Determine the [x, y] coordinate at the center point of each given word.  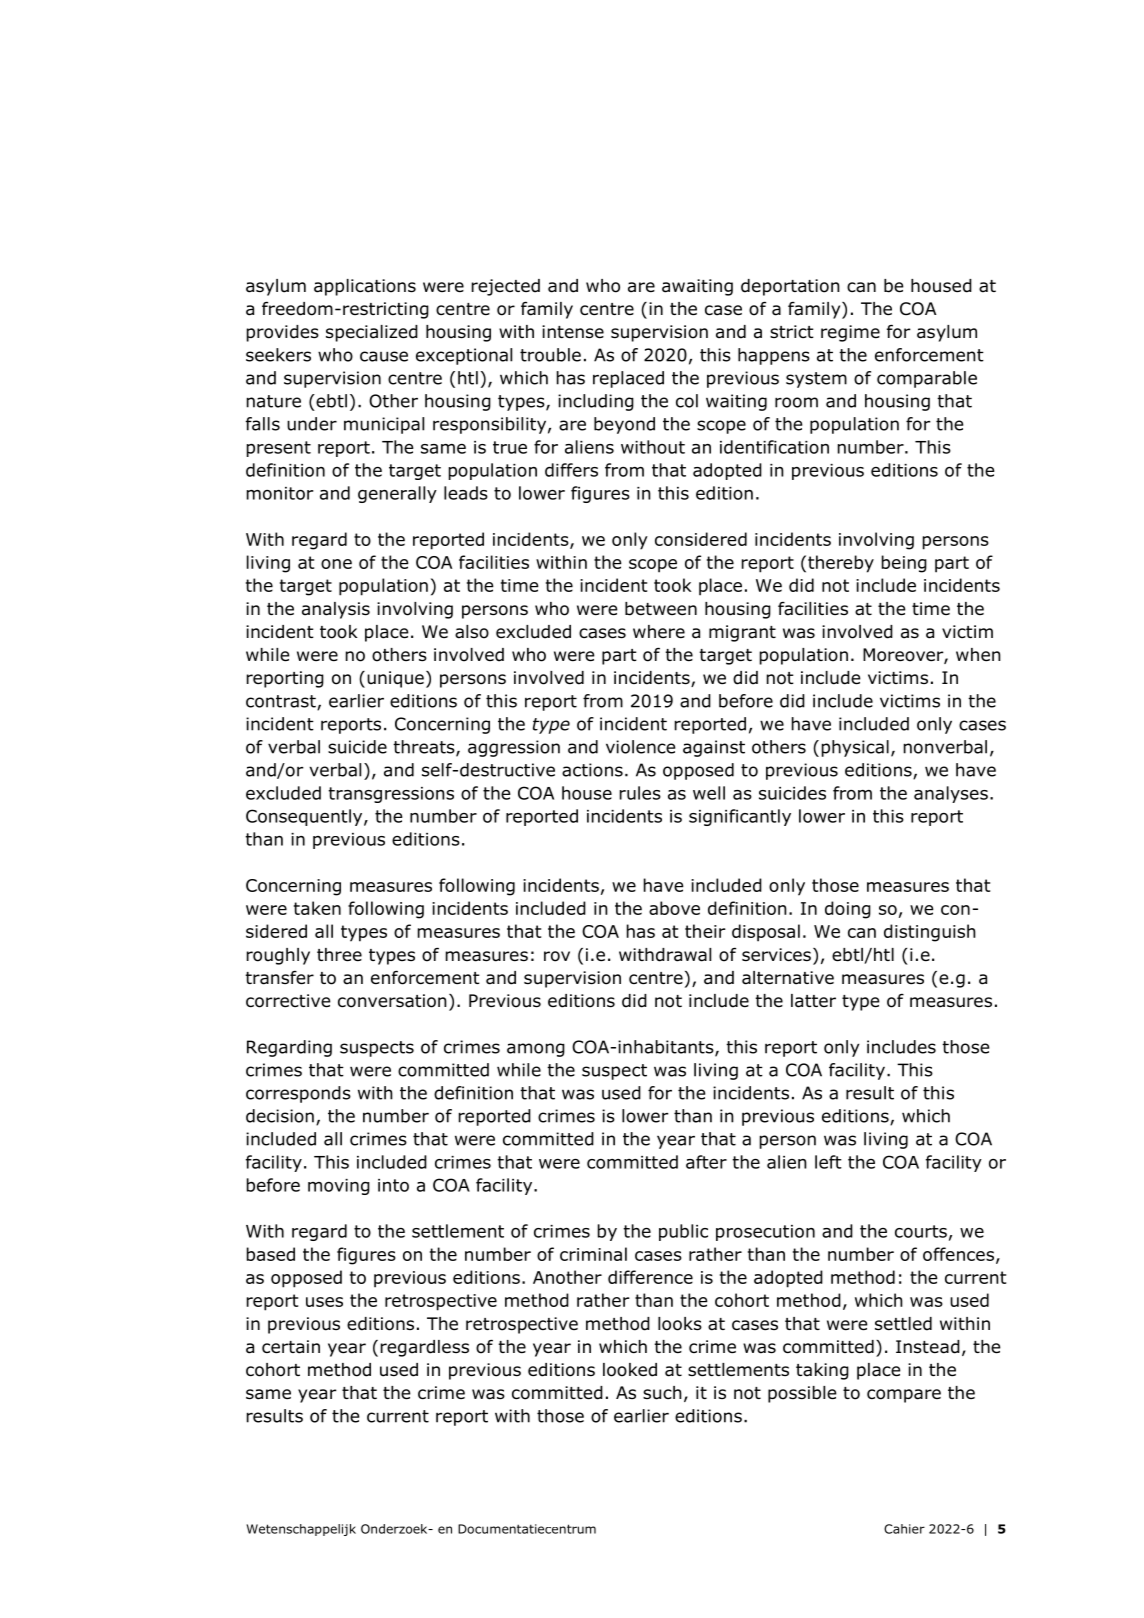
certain [291, 1347]
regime [850, 333]
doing [848, 910]
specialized [372, 333]
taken [317, 908]
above [674, 908]
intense [573, 332]
